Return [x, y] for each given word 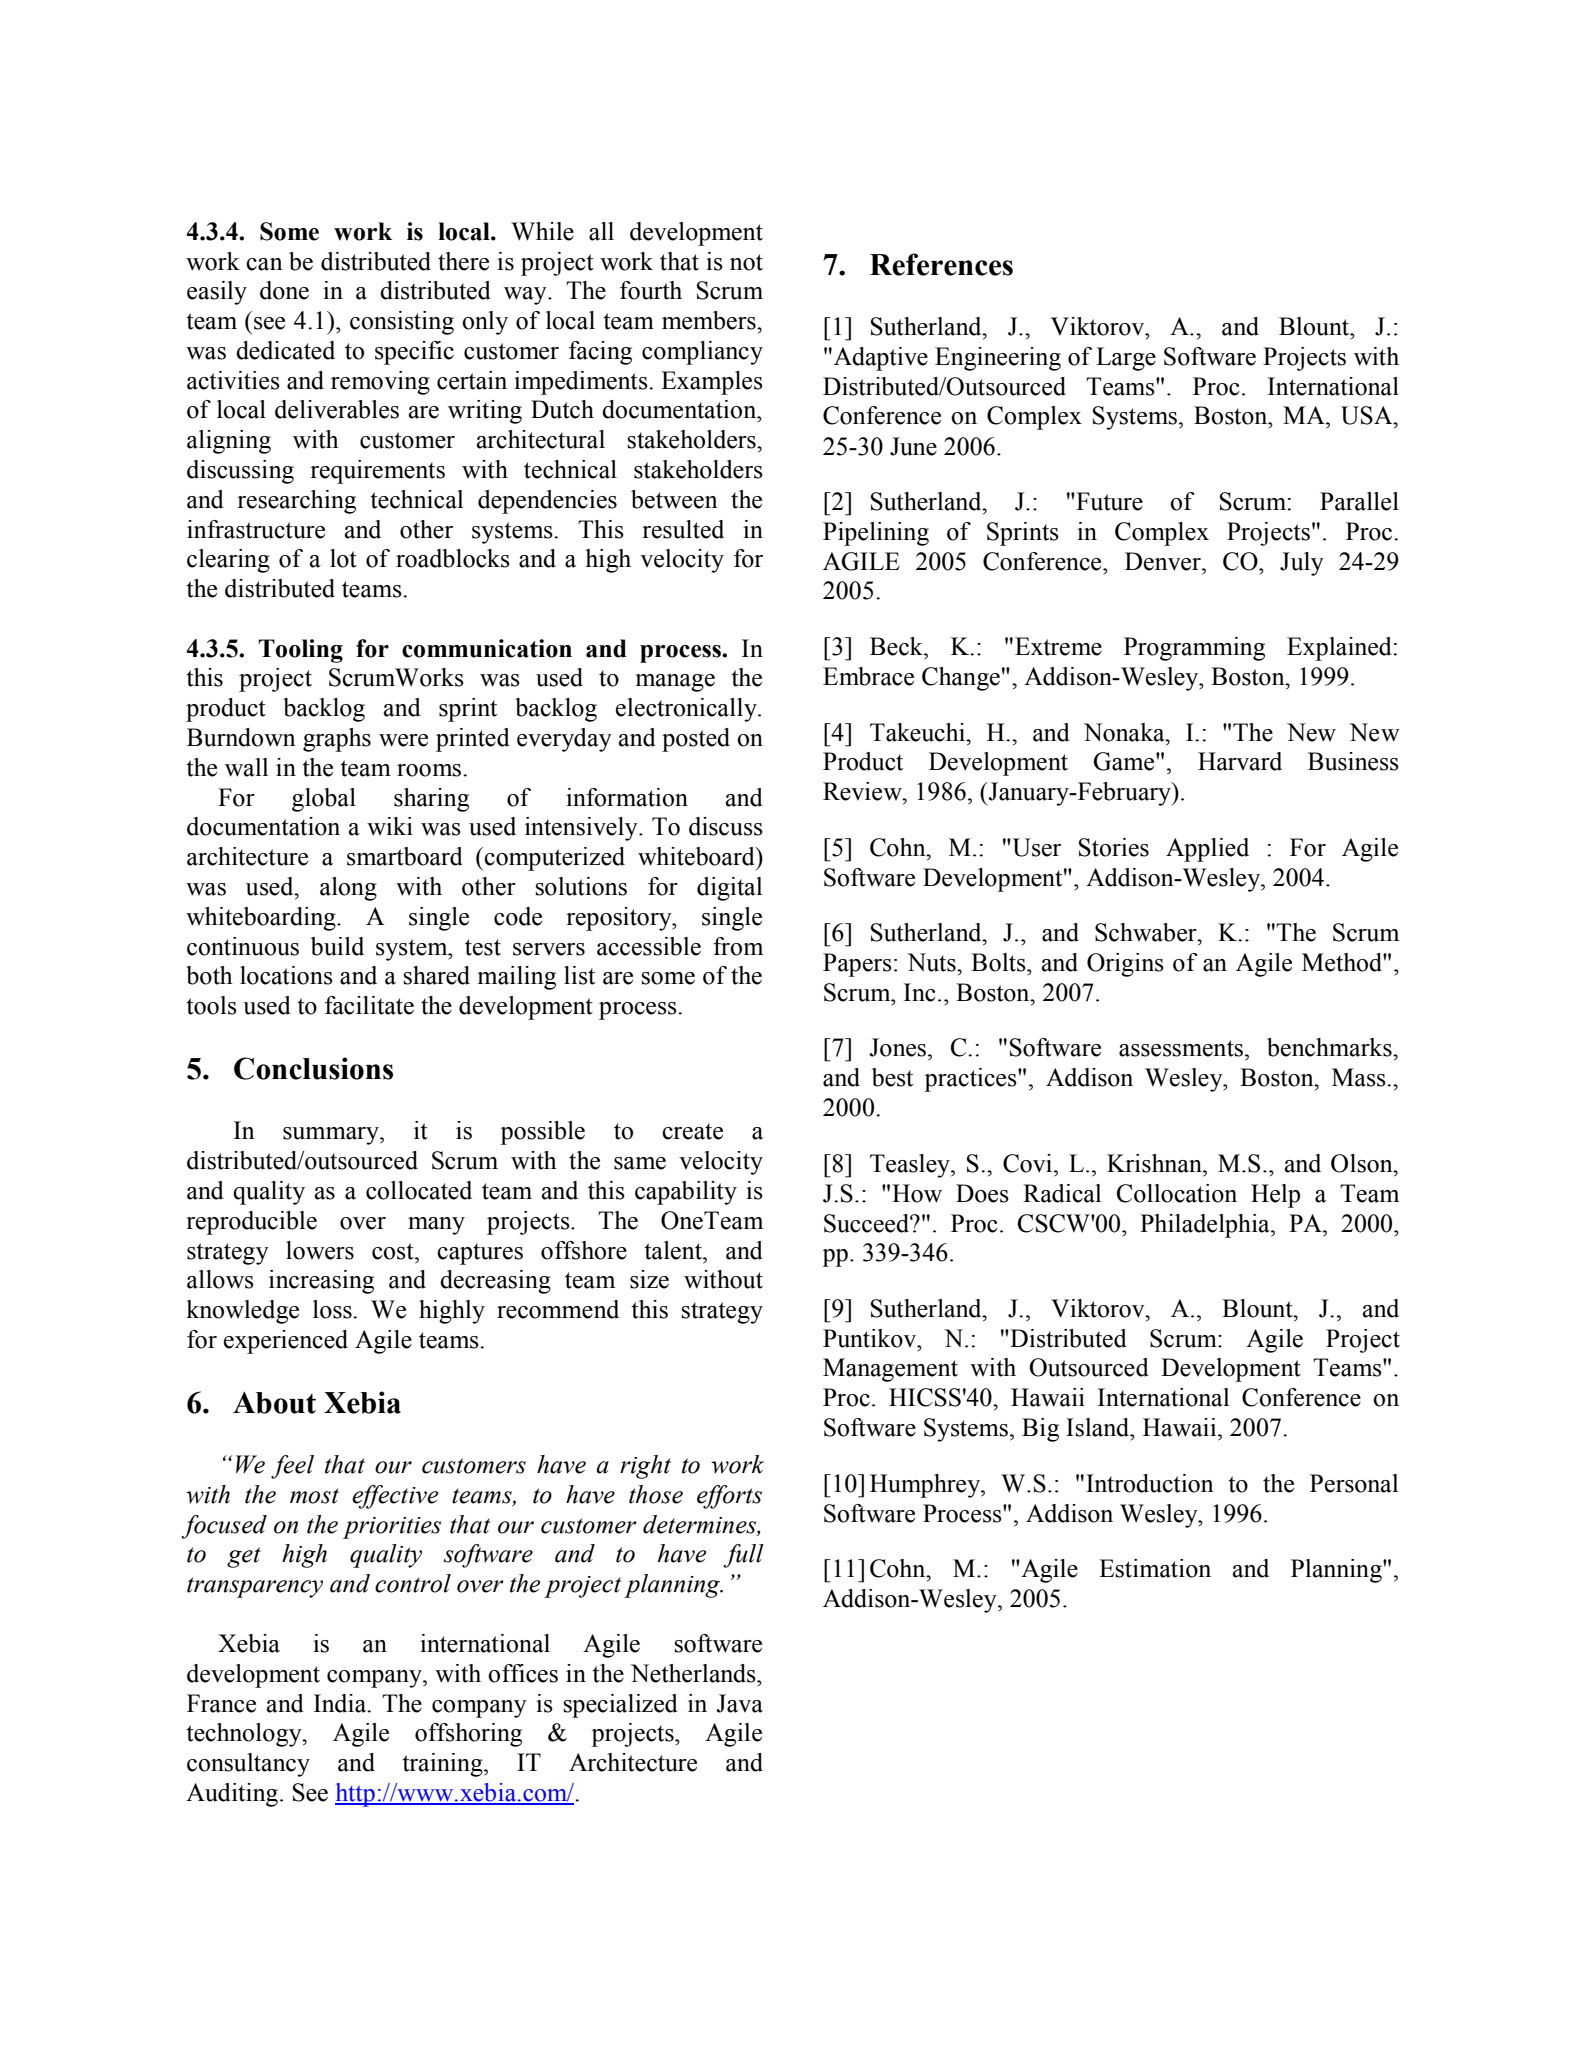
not [746, 262]
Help [1275, 1196]
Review [863, 791]
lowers [320, 1250]
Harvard [1240, 761]
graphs [337, 740]
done [284, 290]
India [341, 1703]
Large [1126, 359]
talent [674, 1250]
